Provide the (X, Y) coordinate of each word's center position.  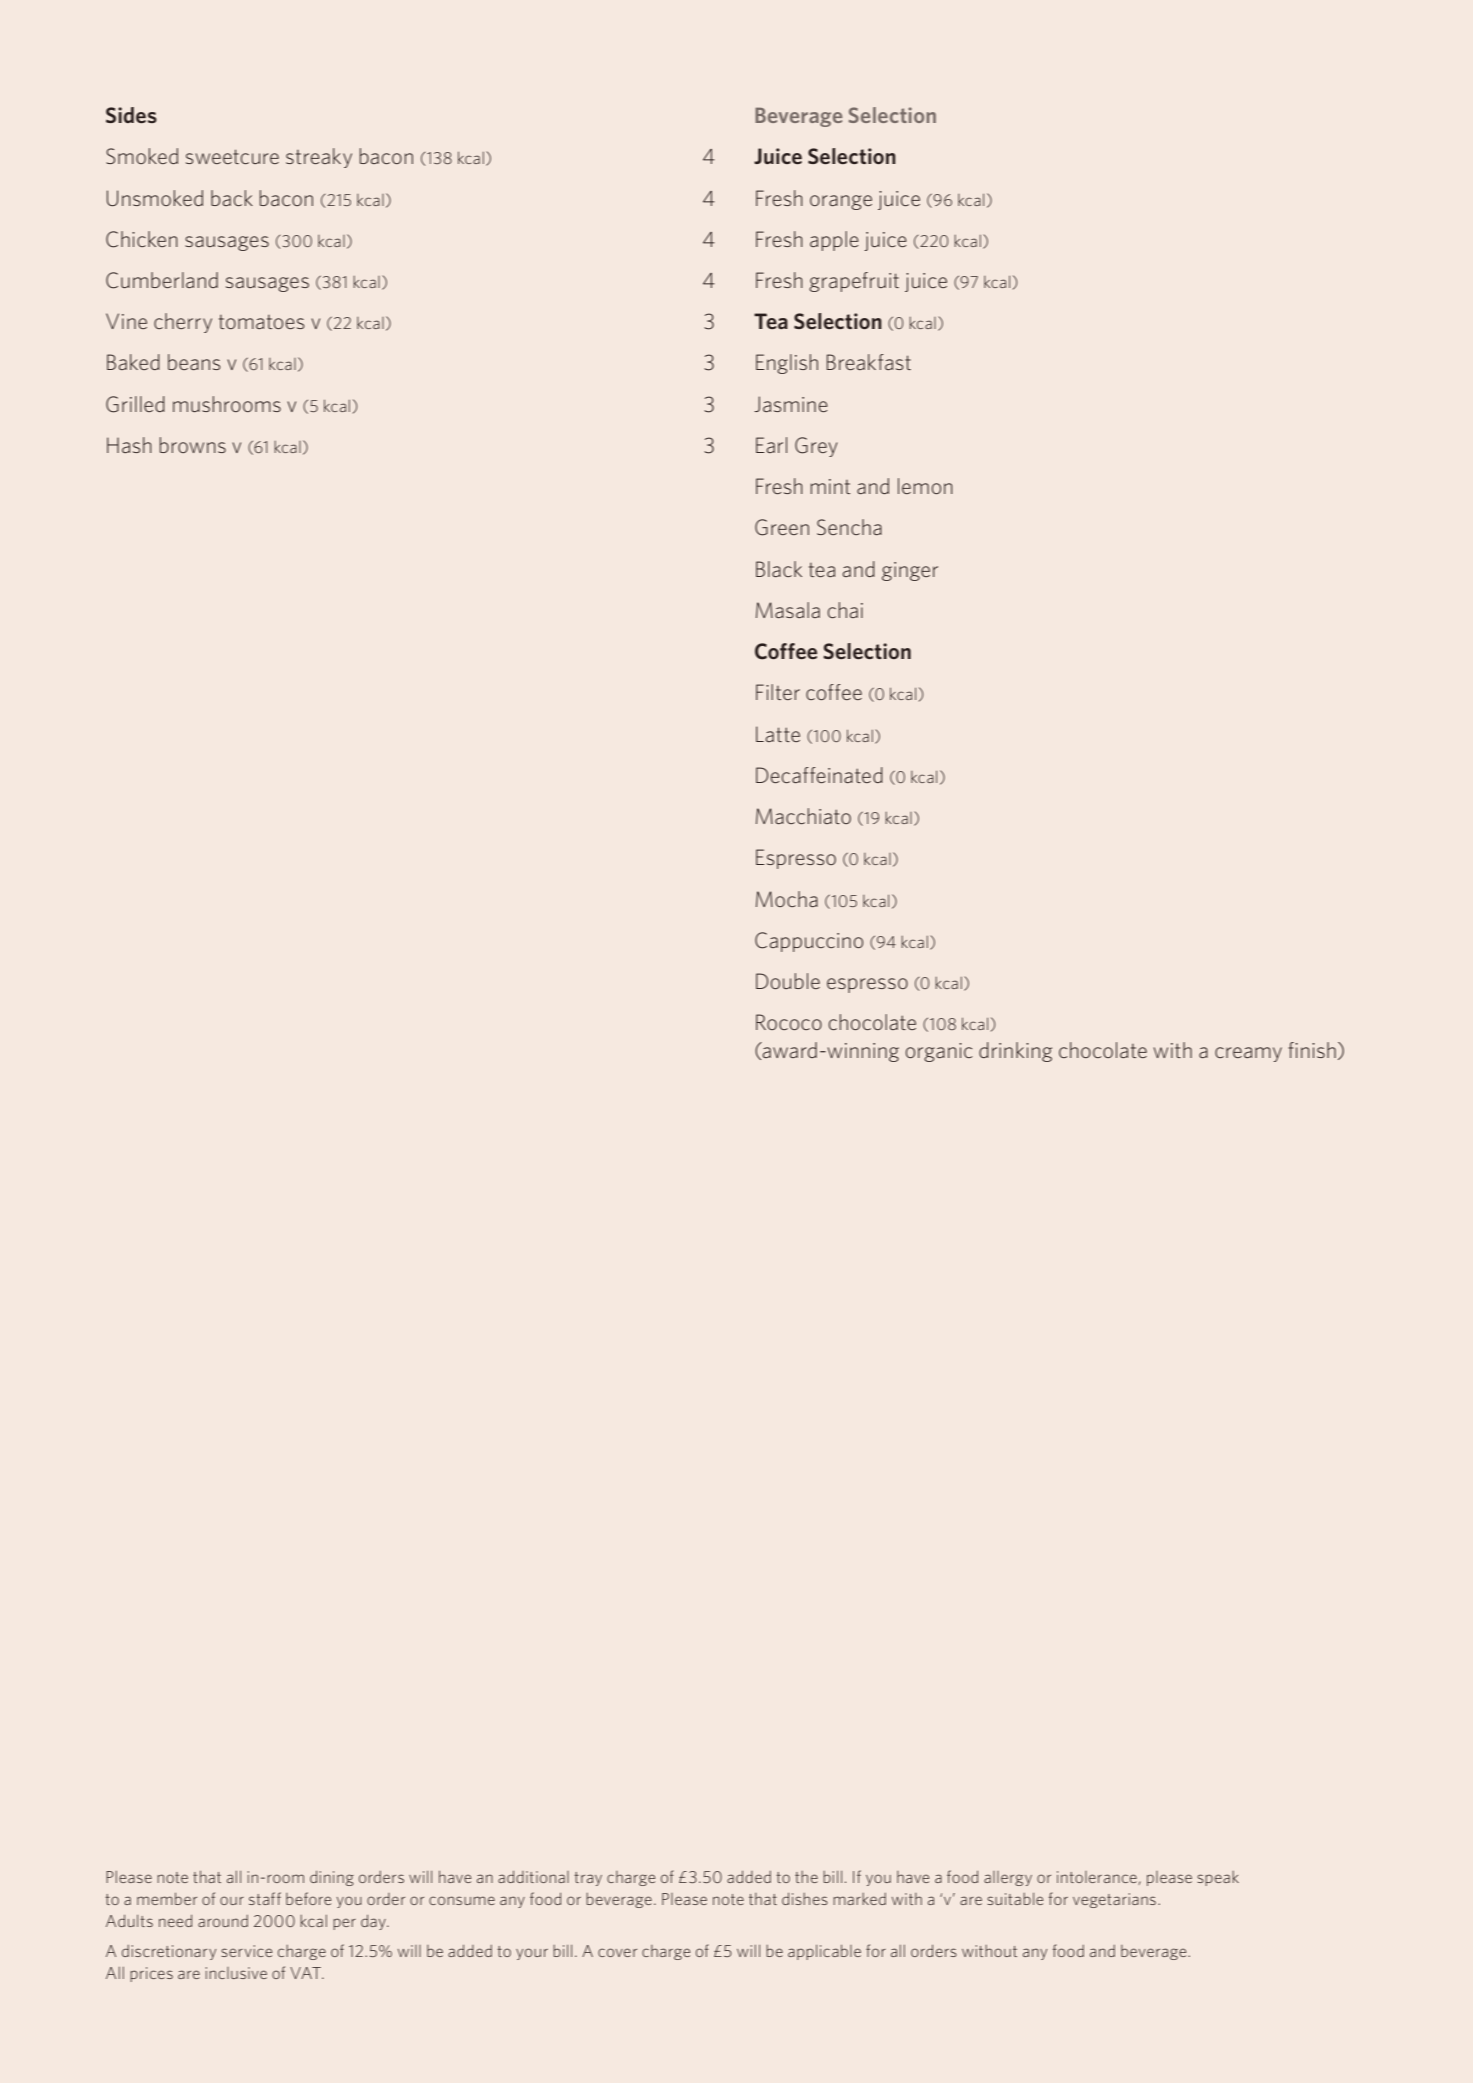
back (232, 198)
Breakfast (869, 362)
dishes (805, 1899)
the (806, 1877)
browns (192, 445)
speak (1218, 1878)
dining (332, 1878)
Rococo (789, 1022)
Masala (788, 610)
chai (845, 610)
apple (834, 241)
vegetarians (1114, 1900)
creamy (1248, 1054)
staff (265, 1898)
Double (788, 981)
